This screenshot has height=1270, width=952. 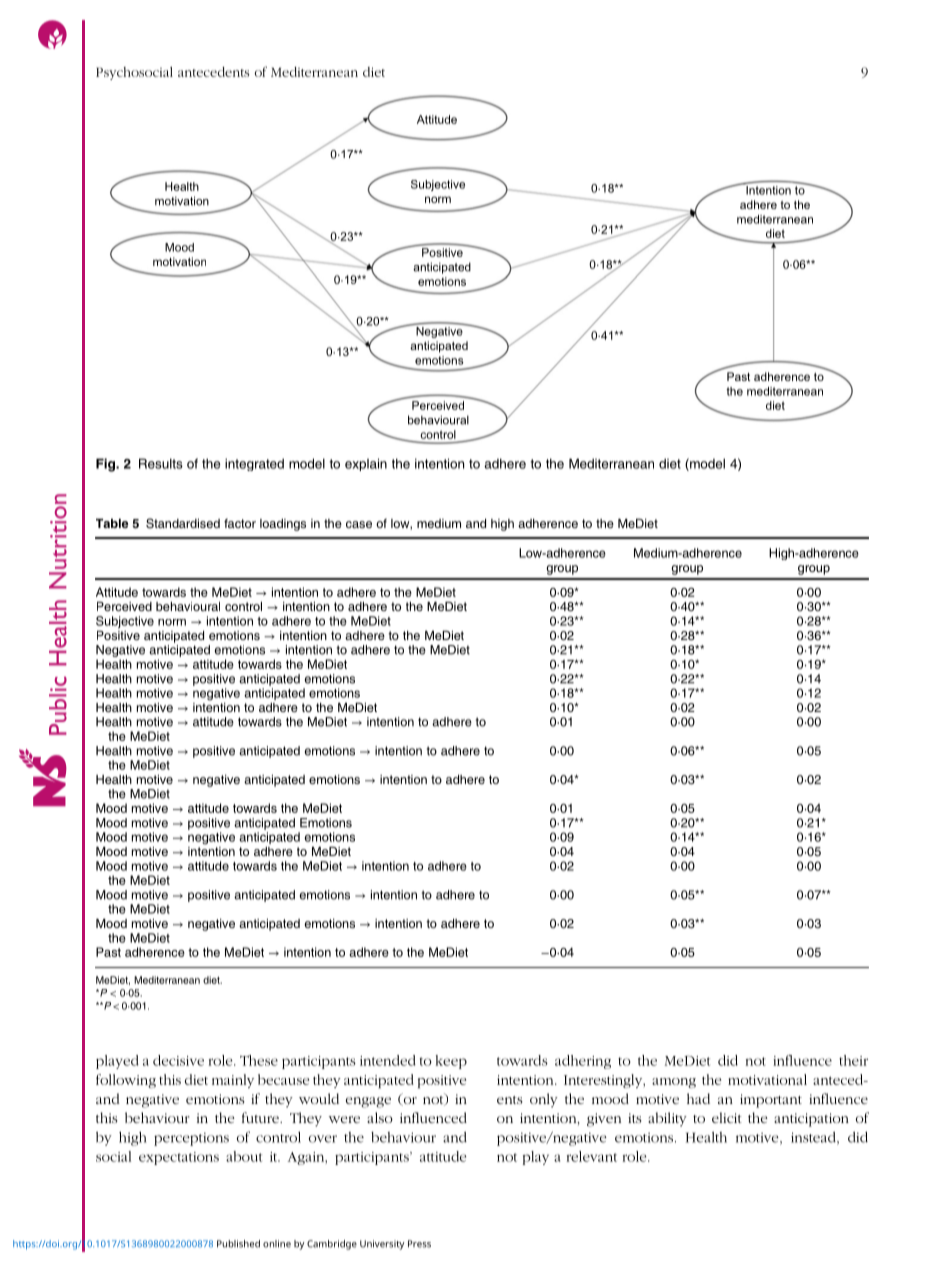 What do you see at coordinates (853, 1060) in the screenshot?
I see `their` at bounding box center [853, 1060].
